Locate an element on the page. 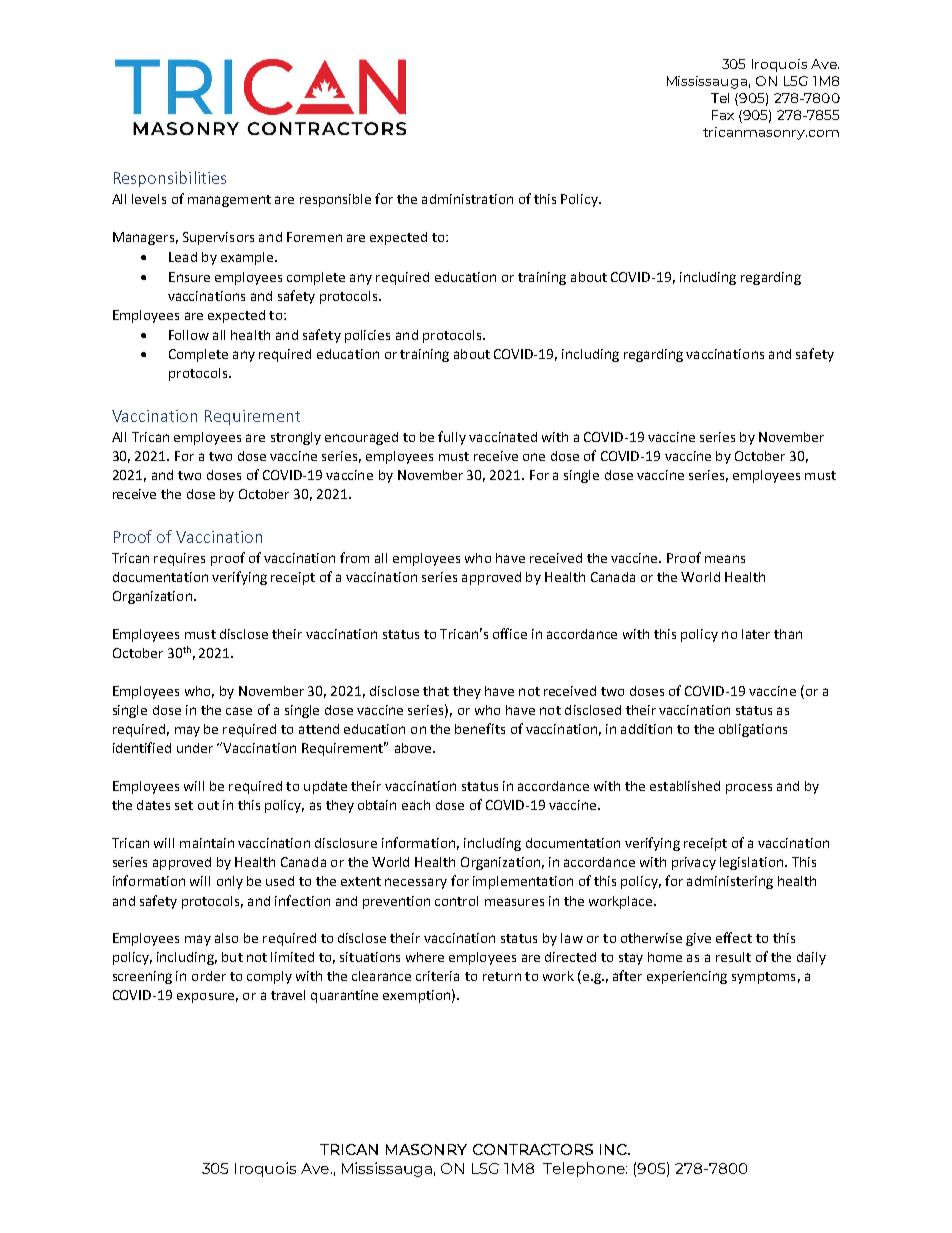  requires is located at coordinates (179, 559).
